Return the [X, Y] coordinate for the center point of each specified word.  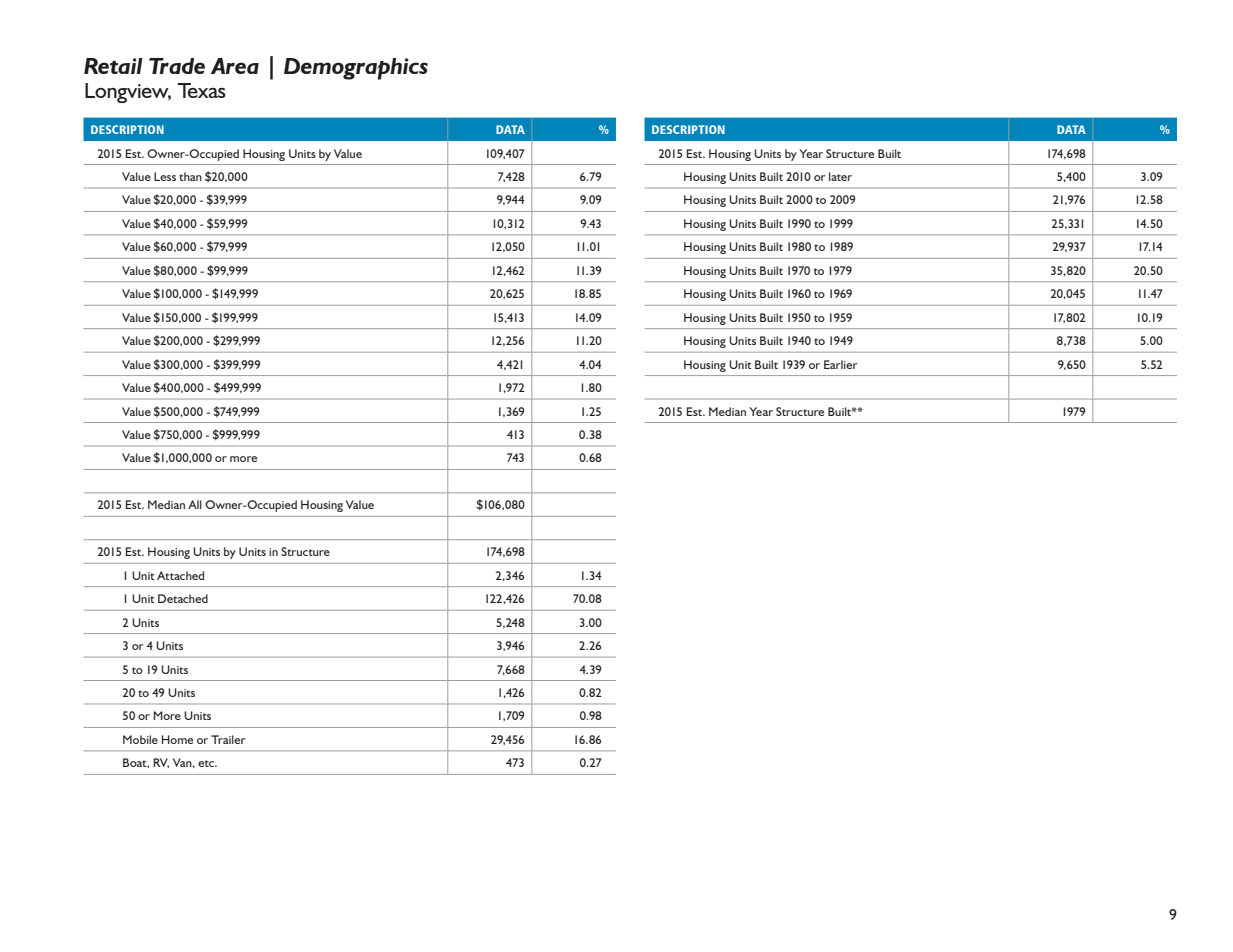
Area [235, 66]
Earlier [841, 364]
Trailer [228, 739]
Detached [183, 598]
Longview [128, 93]
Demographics [356, 69]
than [190, 176]
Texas [201, 90]
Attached [180, 575]
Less [165, 176]
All [195, 504]
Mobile [140, 739]
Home [177, 739]
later [840, 176]
